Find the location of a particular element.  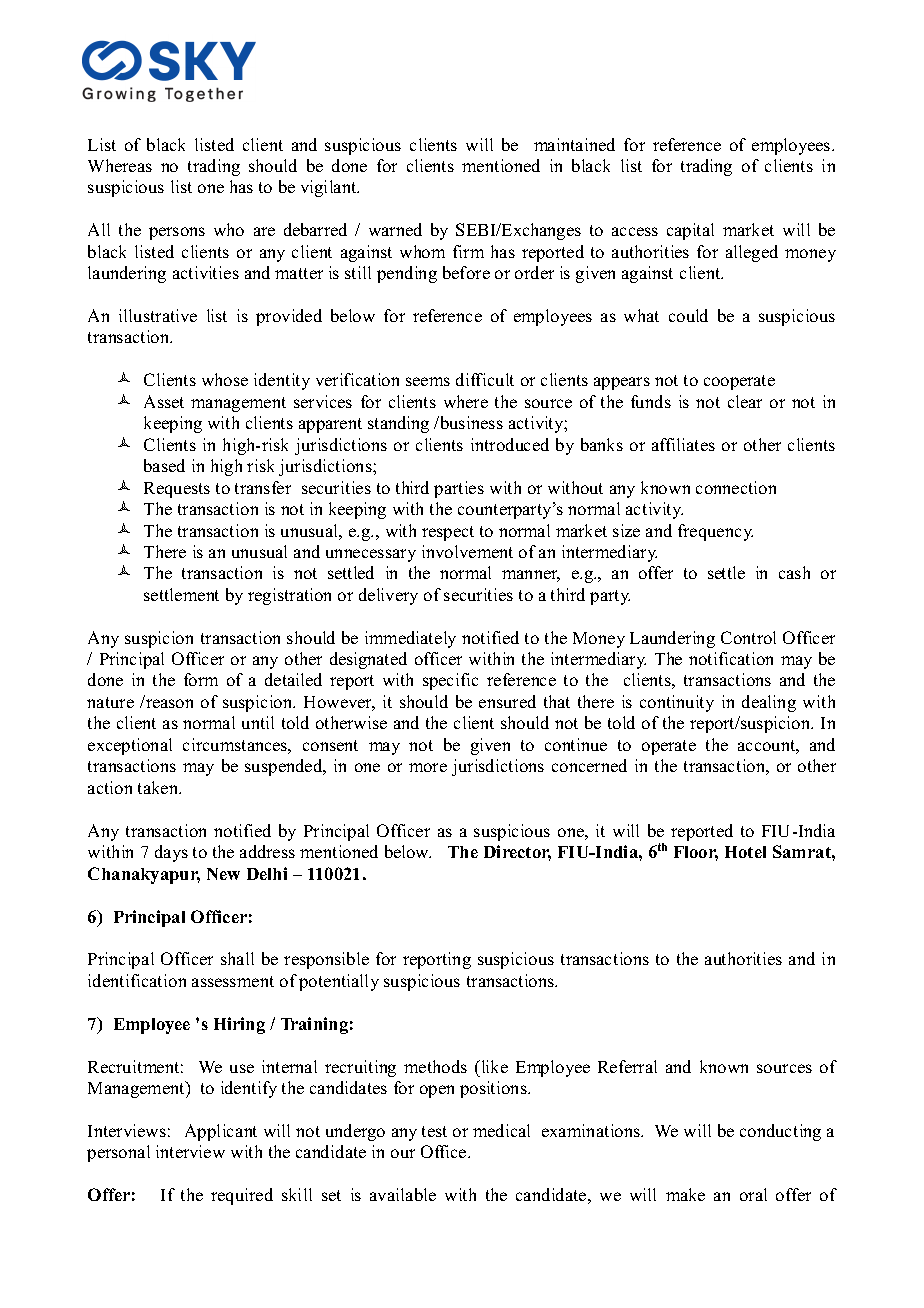

specific is located at coordinates (450, 681).
